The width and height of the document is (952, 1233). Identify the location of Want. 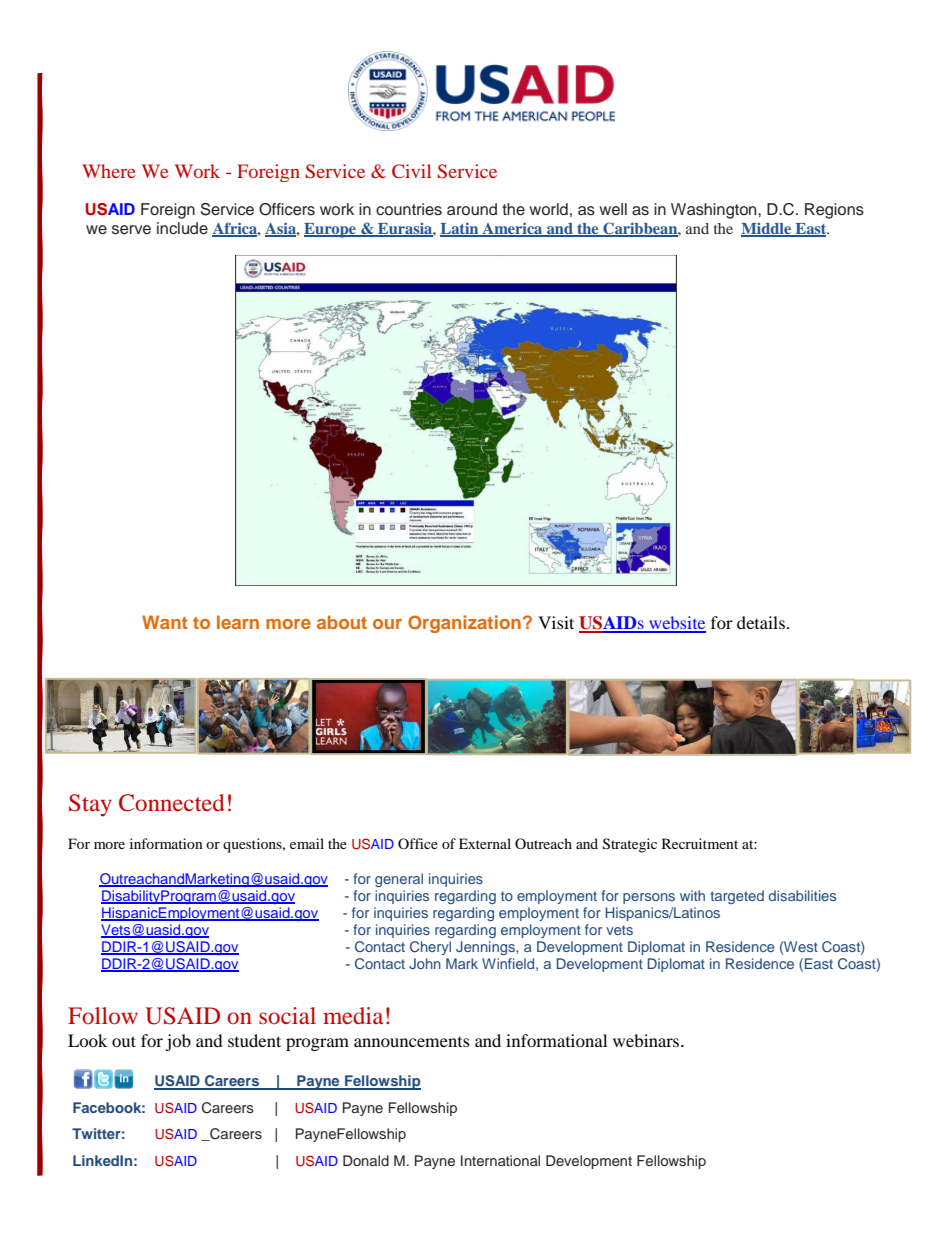
(165, 622).
